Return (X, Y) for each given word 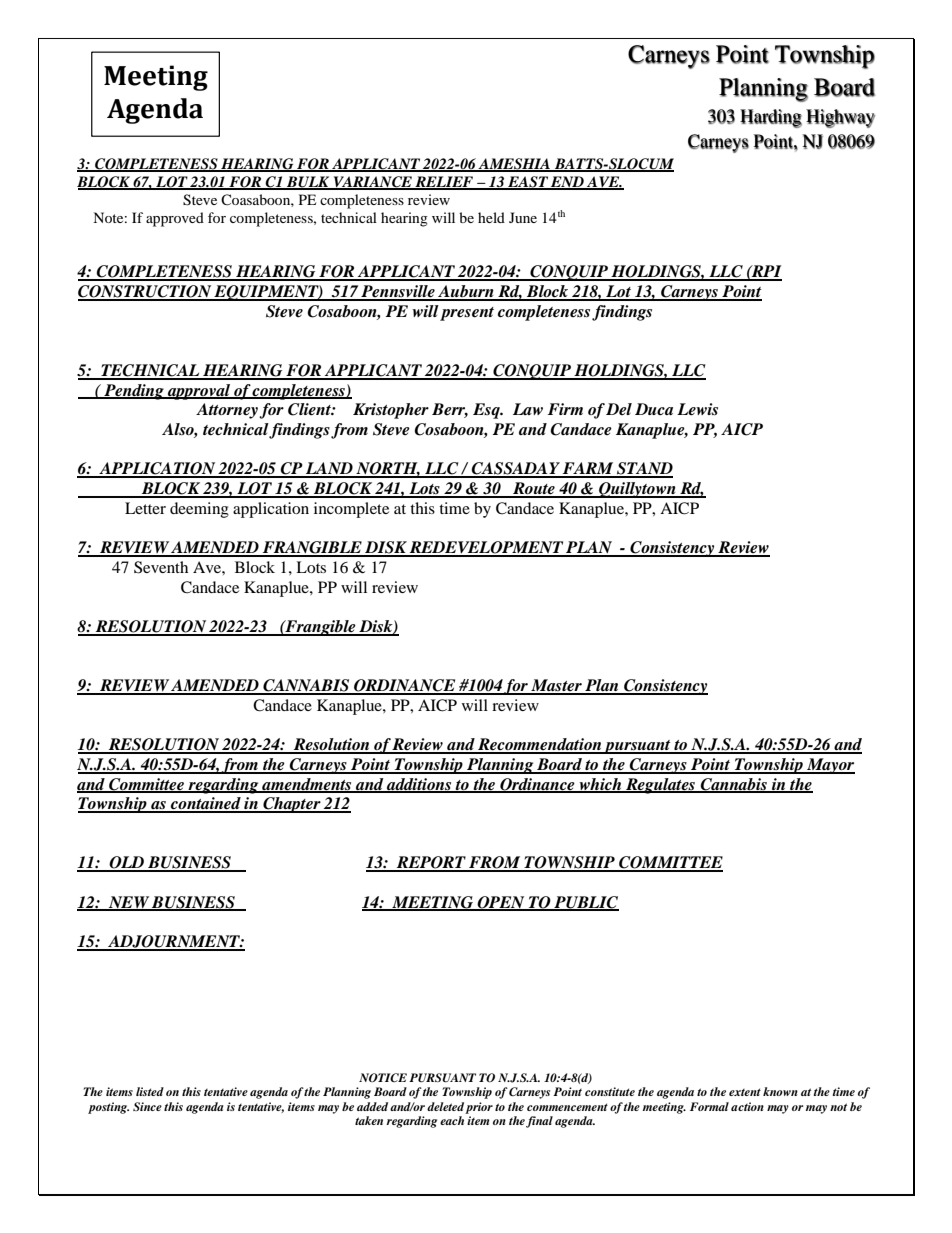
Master (556, 686)
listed (150, 1091)
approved (175, 219)
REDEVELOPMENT (486, 548)
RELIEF (444, 182)
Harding (771, 118)
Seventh (161, 567)
